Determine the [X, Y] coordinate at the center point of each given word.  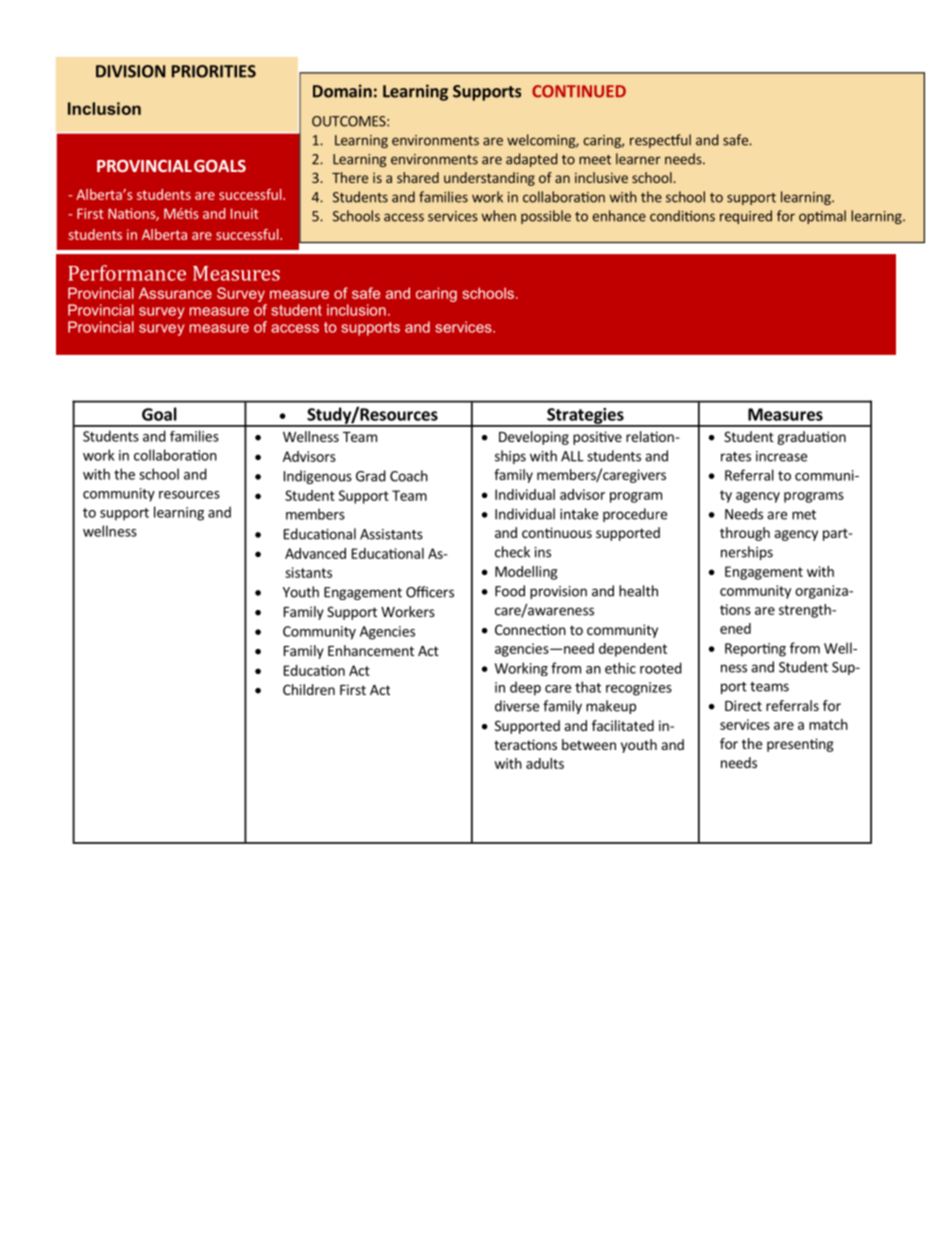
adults [545, 763]
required [746, 217]
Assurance [175, 293]
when [499, 216]
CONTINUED [579, 91]
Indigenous [318, 477]
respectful [660, 141]
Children [309, 689]
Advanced [315, 553]
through [745, 534]
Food [510, 591]
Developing [534, 438]
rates [736, 457]
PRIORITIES [214, 71]
